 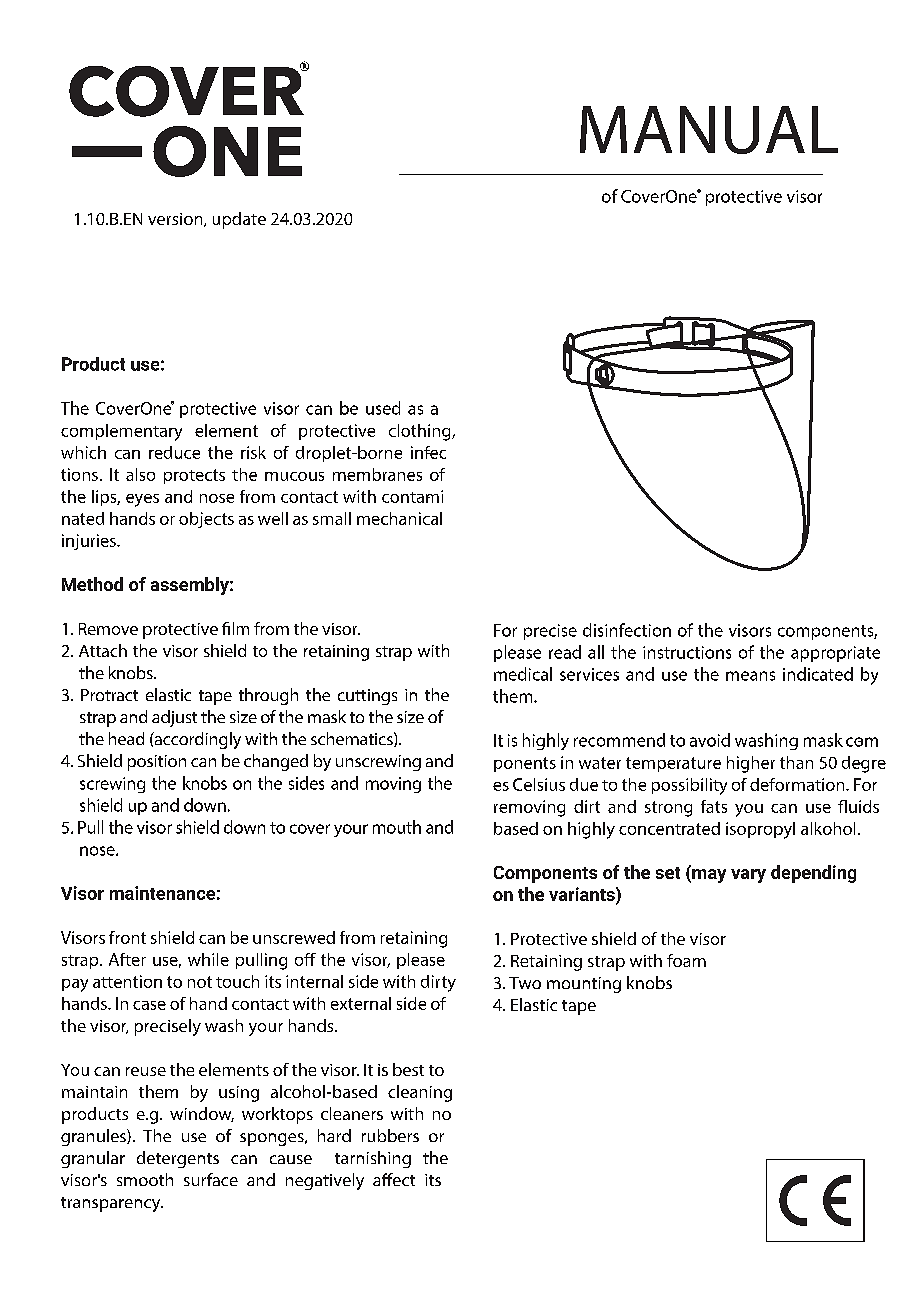 I want to click on vary, so click(x=748, y=876).
